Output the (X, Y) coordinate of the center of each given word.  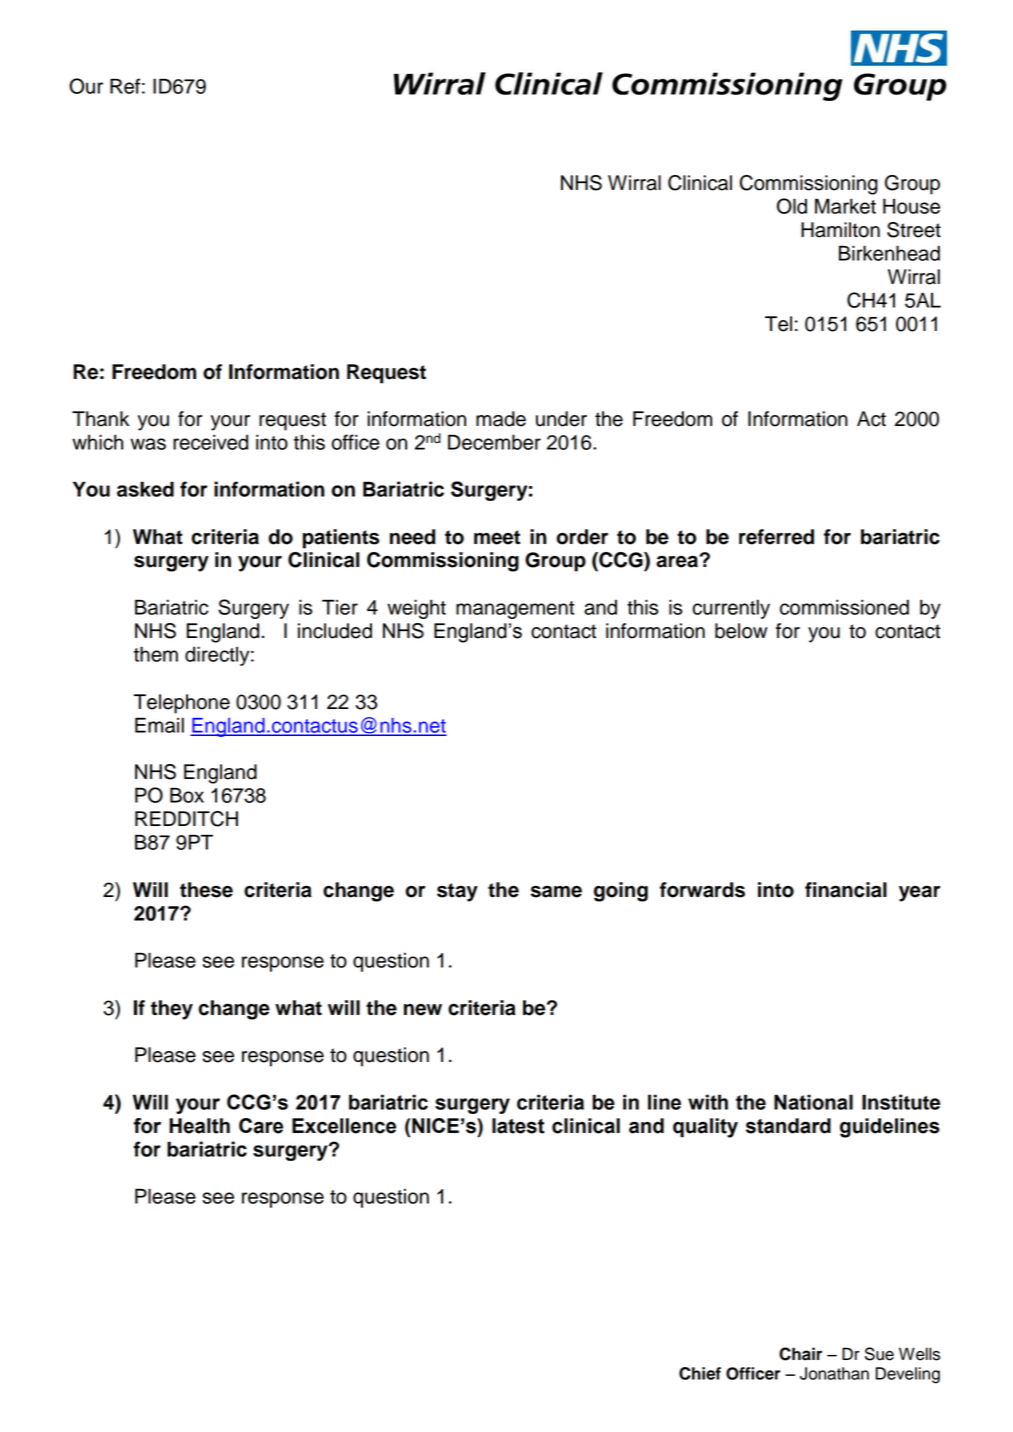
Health (199, 1126)
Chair (800, 1354)
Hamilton (840, 230)
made (501, 419)
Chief (700, 1373)
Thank (100, 419)
